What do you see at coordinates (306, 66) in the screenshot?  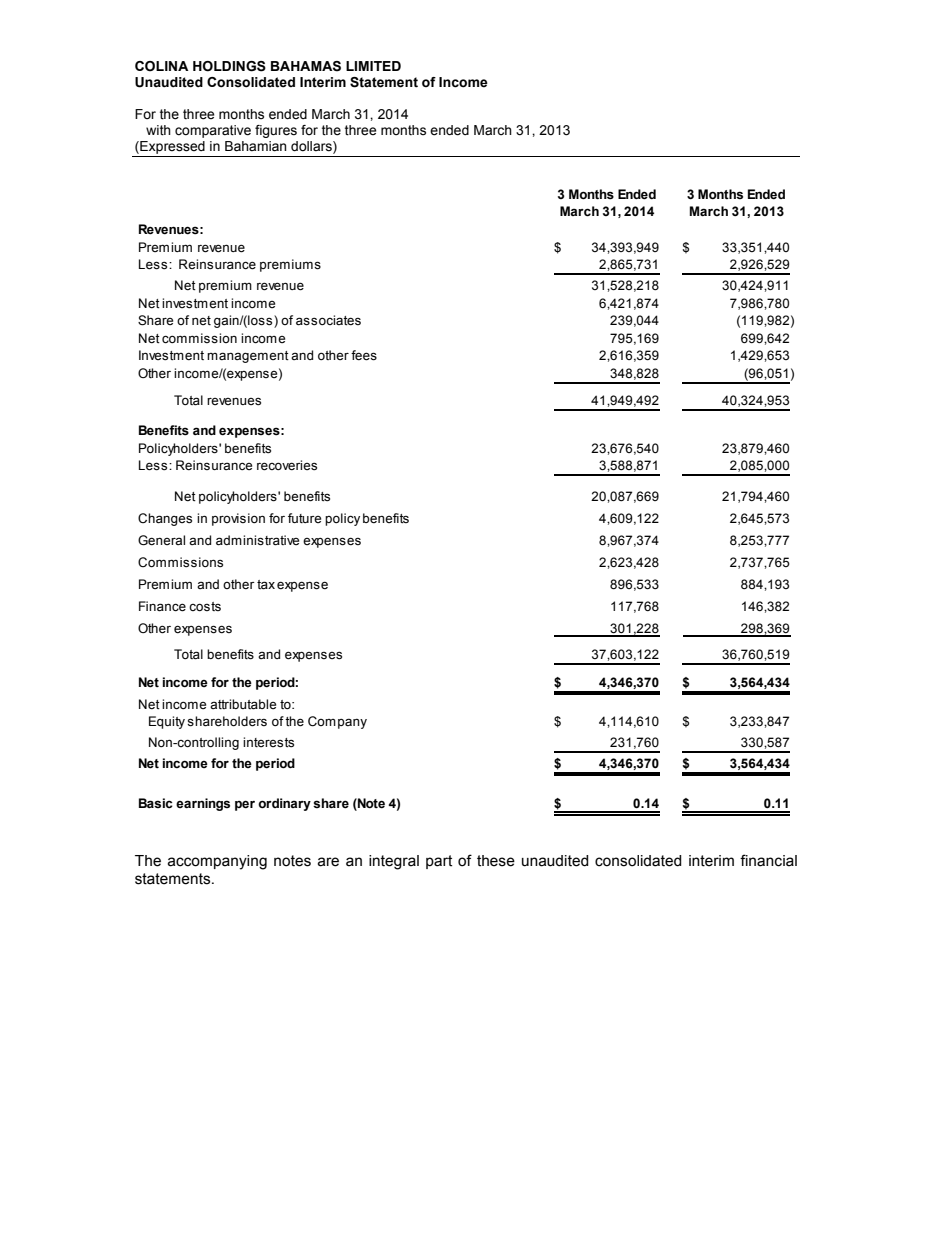 I see `BAHAMAS` at bounding box center [306, 66].
